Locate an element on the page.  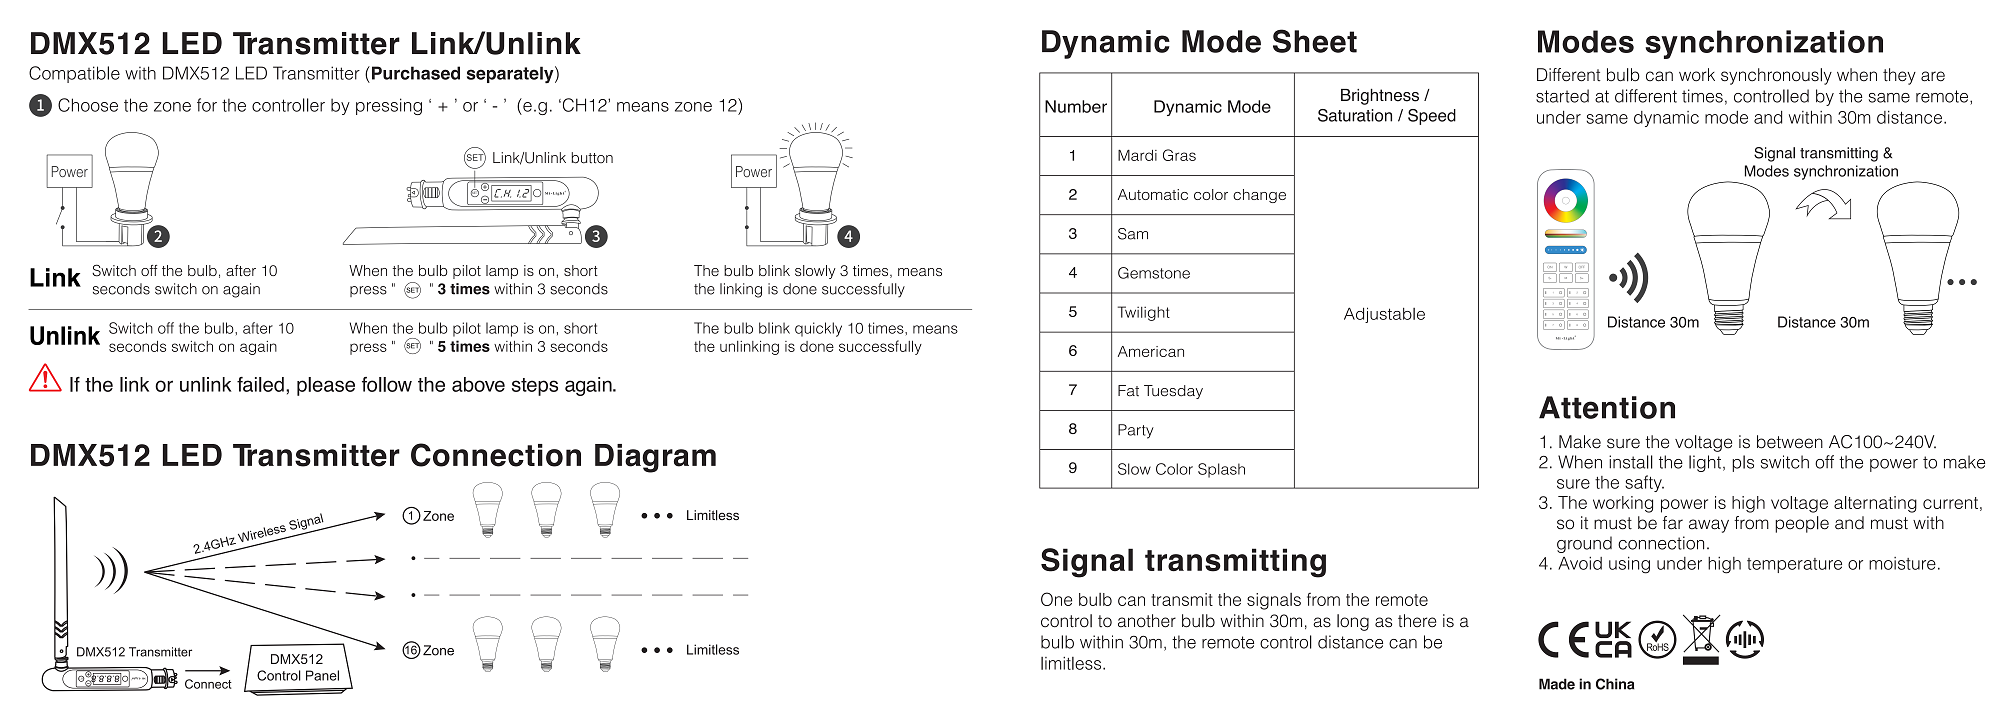
Diagram is located at coordinates (655, 458).
